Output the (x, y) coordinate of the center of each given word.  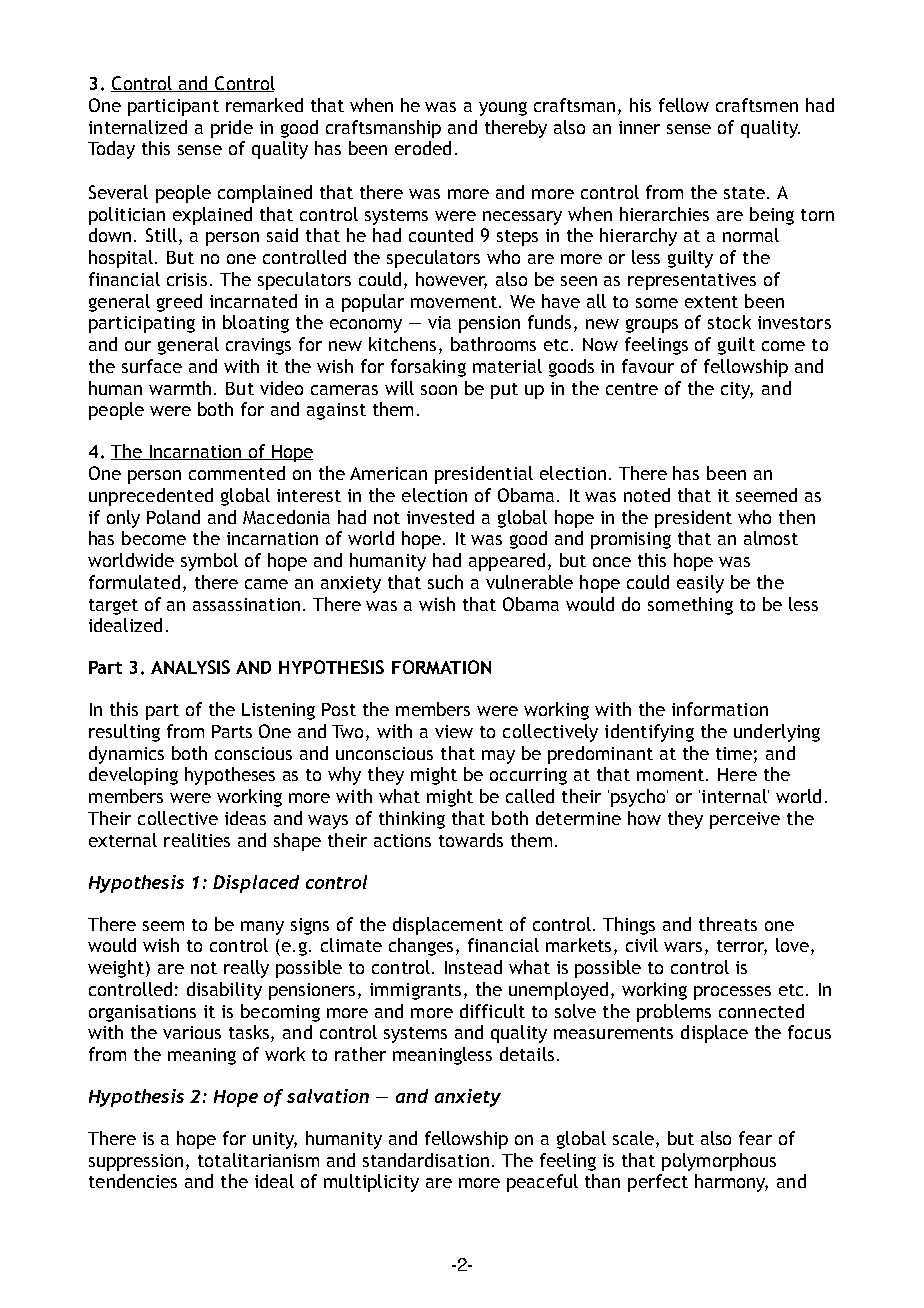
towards (471, 840)
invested (440, 517)
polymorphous (719, 1162)
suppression (136, 1162)
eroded (423, 148)
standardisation (426, 1160)
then (797, 517)
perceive (745, 820)
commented (237, 473)
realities (197, 840)
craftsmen (757, 105)
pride (232, 129)
